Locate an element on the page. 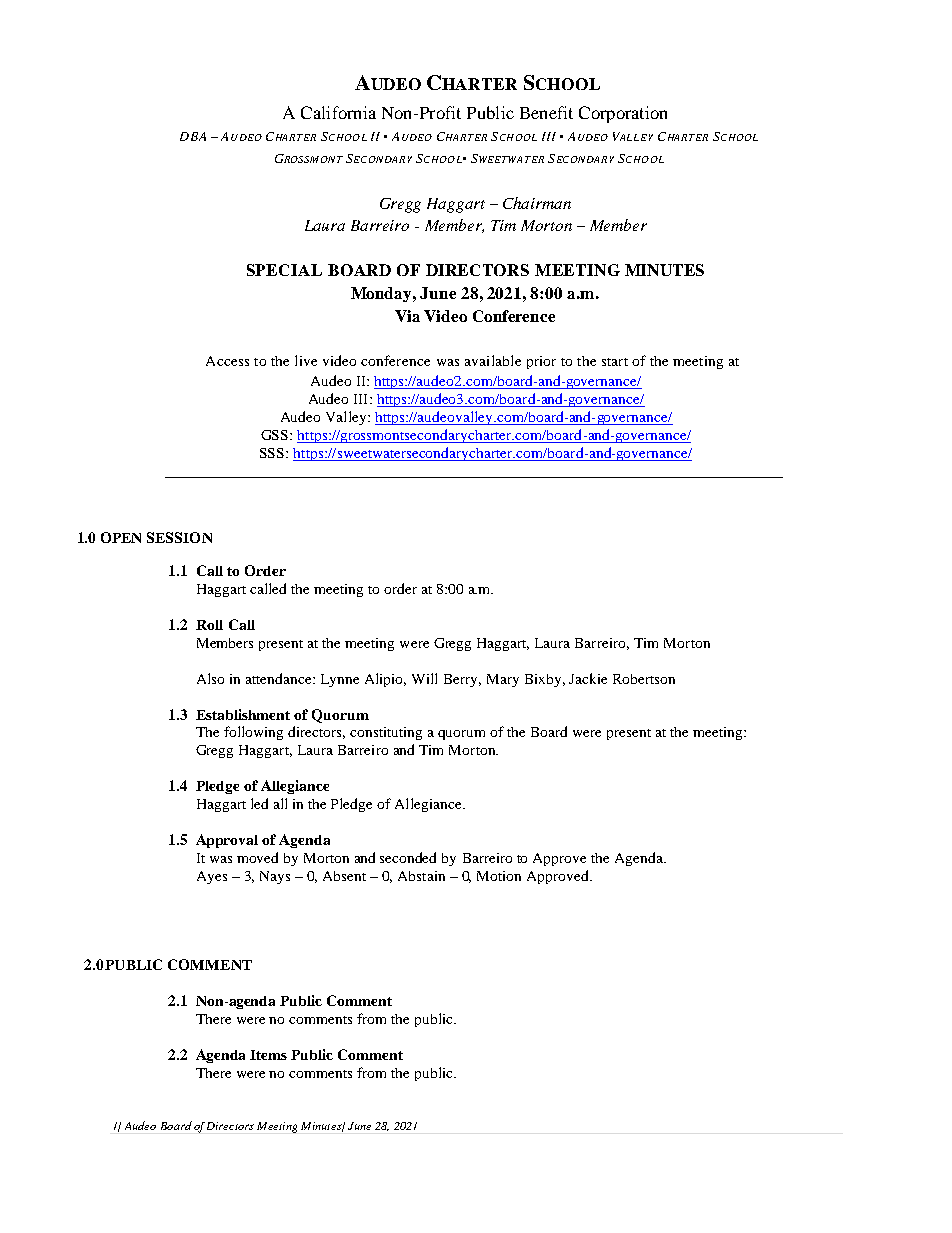 The height and width of the page is (1233, 952). SESSION is located at coordinates (179, 537).
